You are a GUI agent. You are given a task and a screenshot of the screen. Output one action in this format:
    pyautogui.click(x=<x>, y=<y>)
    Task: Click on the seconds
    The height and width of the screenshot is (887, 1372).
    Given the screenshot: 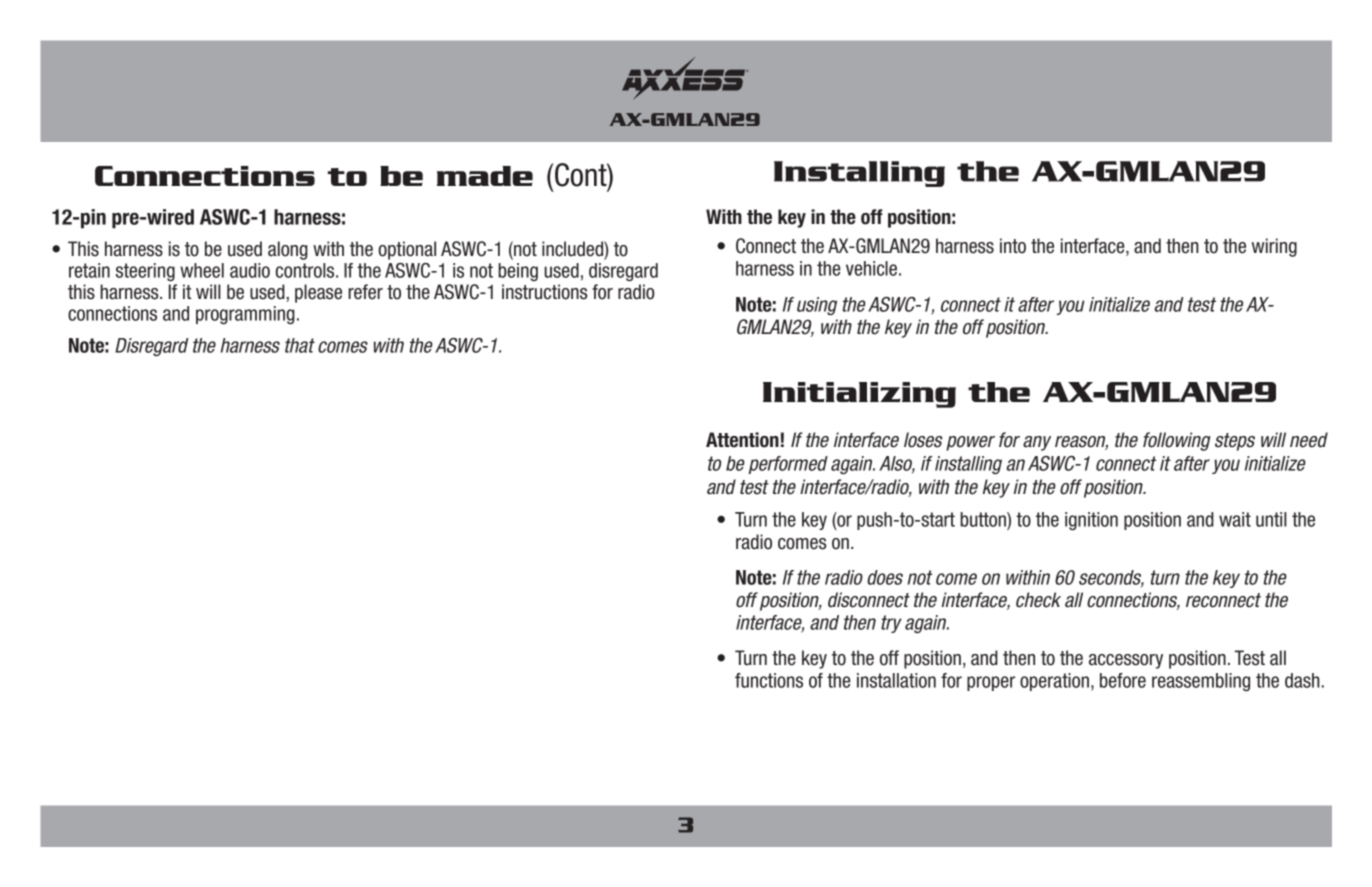 What is the action you would take?
    pyautogui.click(x=1111, y=578)
